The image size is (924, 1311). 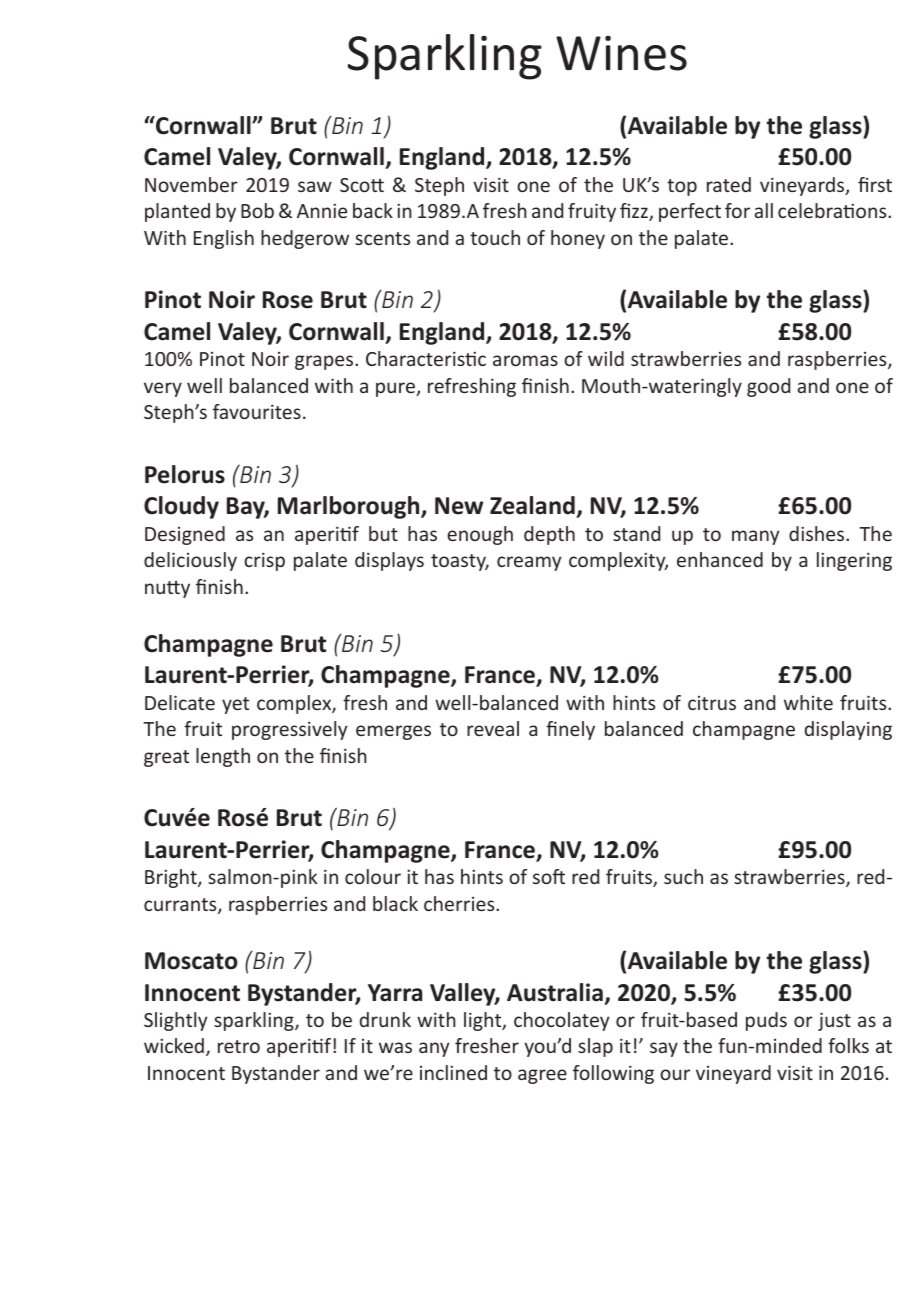 What do you see at coordinates (756, 537) in the screenshot?
I see `many` at bounding box center [756, 537].
